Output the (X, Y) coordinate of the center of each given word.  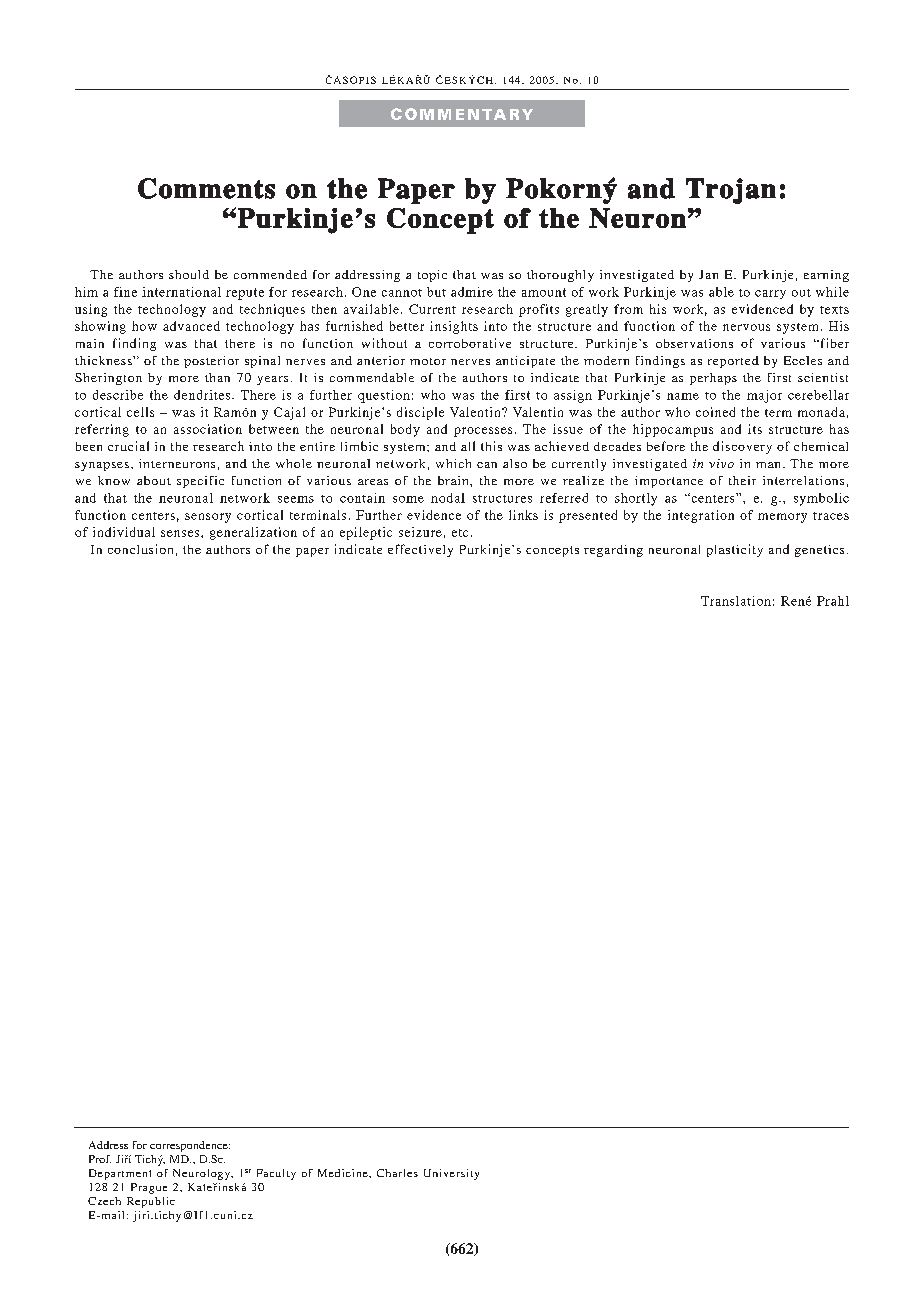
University (451, 1174)
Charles (397, 1173)
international (181, 292)
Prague (149, 1188)
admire (472, 292)
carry (770, 294)
